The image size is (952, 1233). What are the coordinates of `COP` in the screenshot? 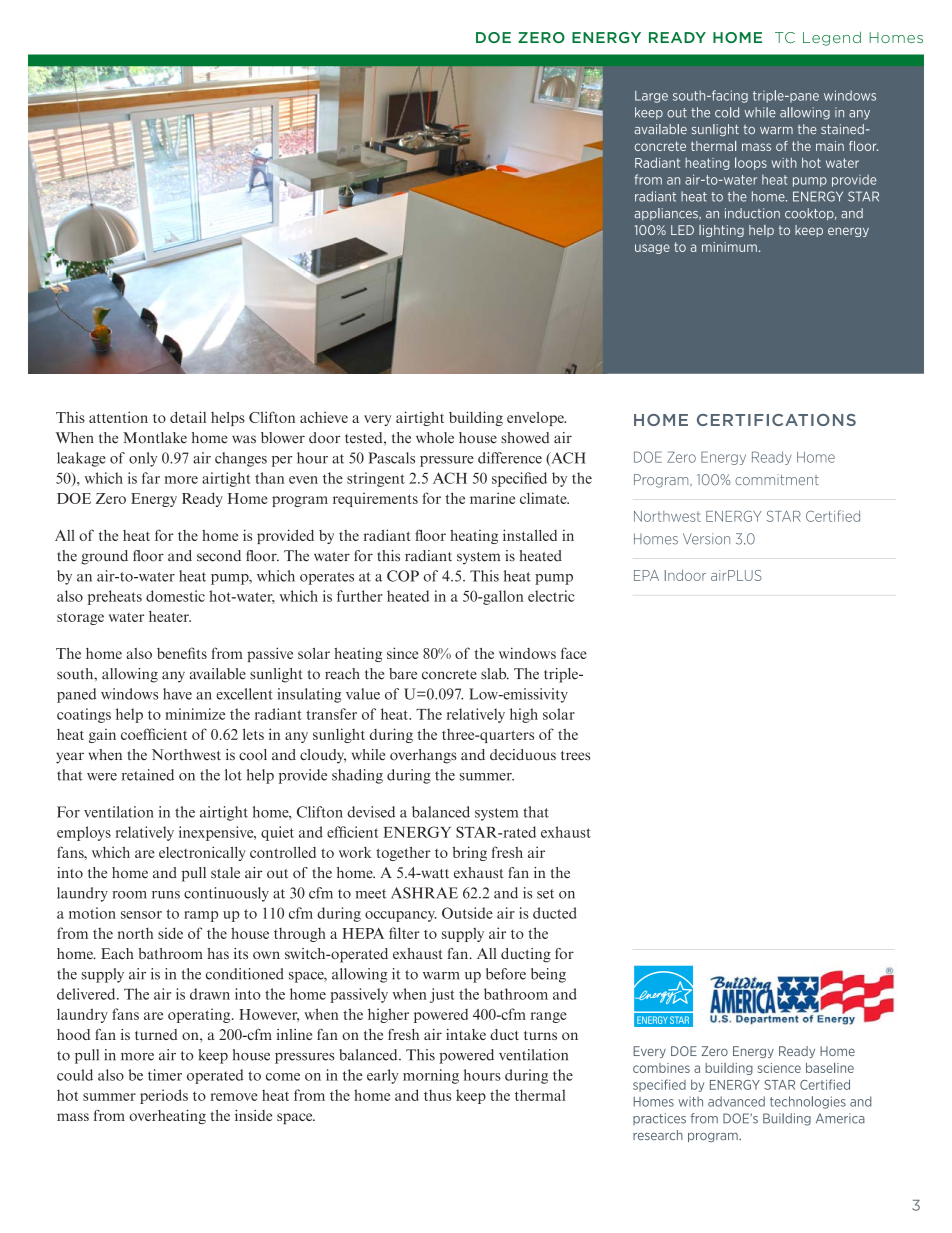 It's located at (403, 576).
